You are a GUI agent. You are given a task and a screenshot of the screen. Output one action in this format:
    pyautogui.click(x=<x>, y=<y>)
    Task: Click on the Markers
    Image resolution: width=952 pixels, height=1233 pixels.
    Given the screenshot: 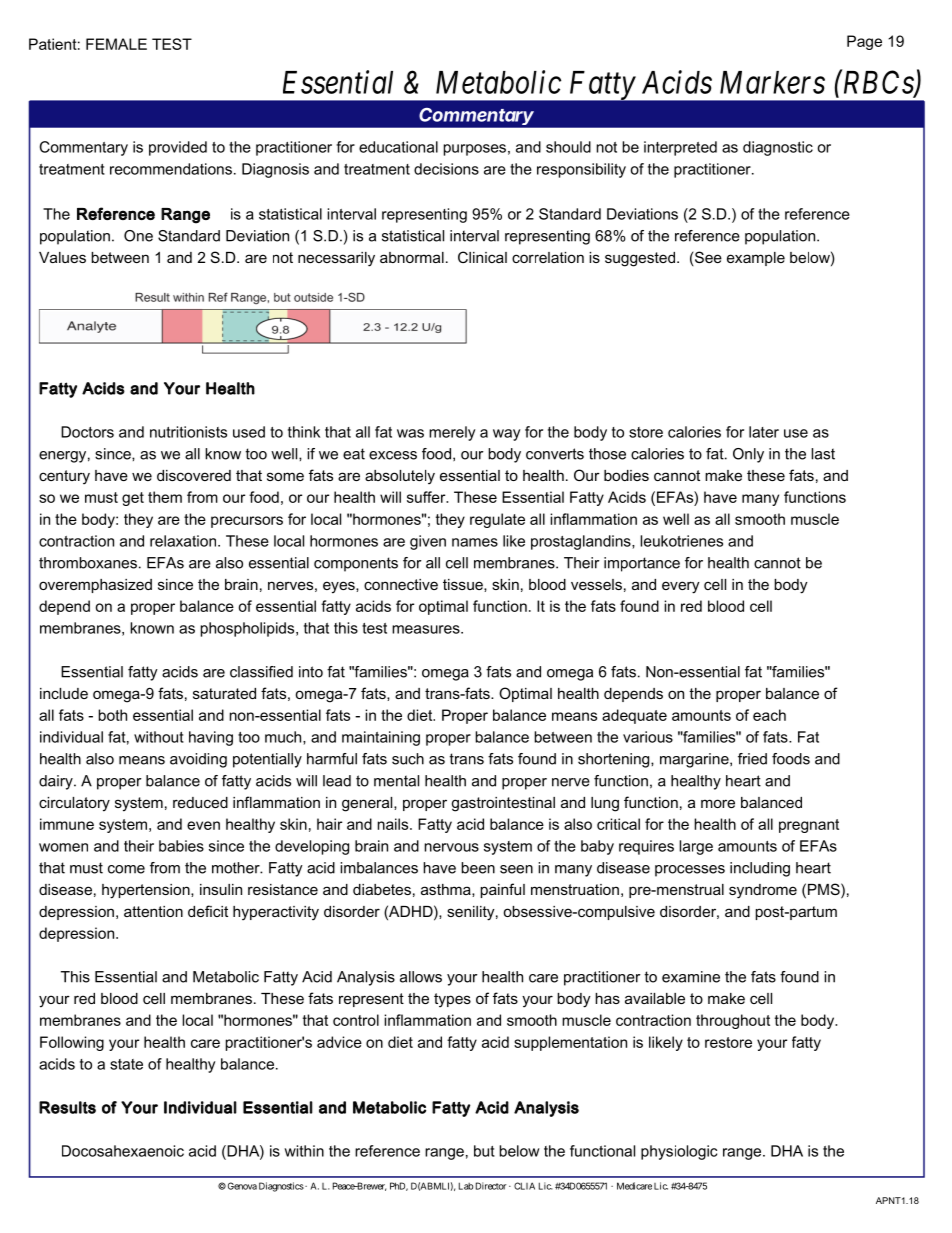 What is the action you would take?
    pyautogui.click(x=772, y=82)
